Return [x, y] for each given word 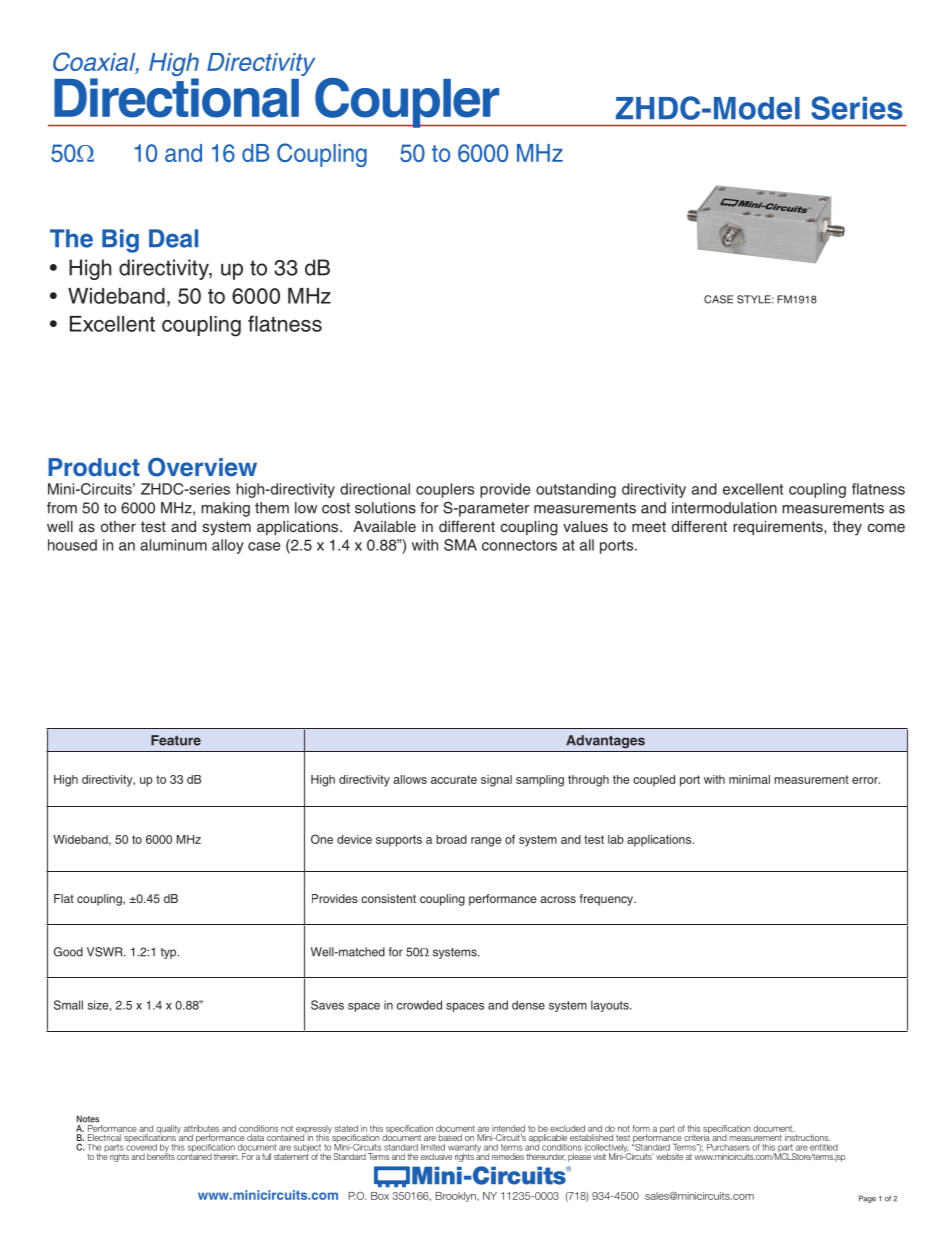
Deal [173, 238]
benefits [161, 1155]
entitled [824, 1147]
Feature [176, 740]
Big [120, 241]
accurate [454, 779]
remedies [508, 1156]
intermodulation [724, 508]
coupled [654, 780]
